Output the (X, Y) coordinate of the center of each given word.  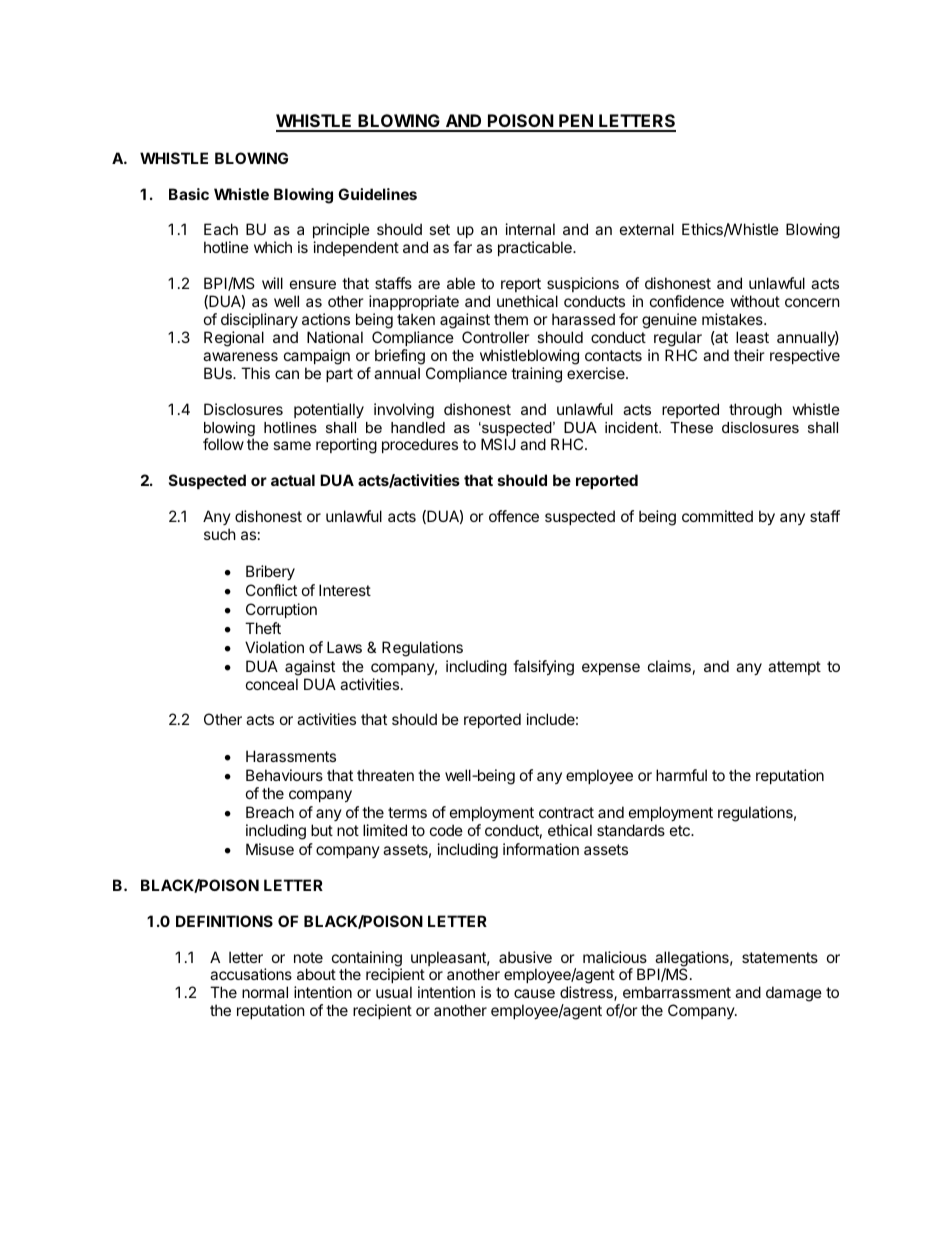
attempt (794, 668)
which (273, 247)
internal (530, 229)
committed (717, 516)
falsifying (543, 668)
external (647, 229)
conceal (272, 684)
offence (514, 516)
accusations (251, 974)
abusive (525, 957)
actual (293, 480)
